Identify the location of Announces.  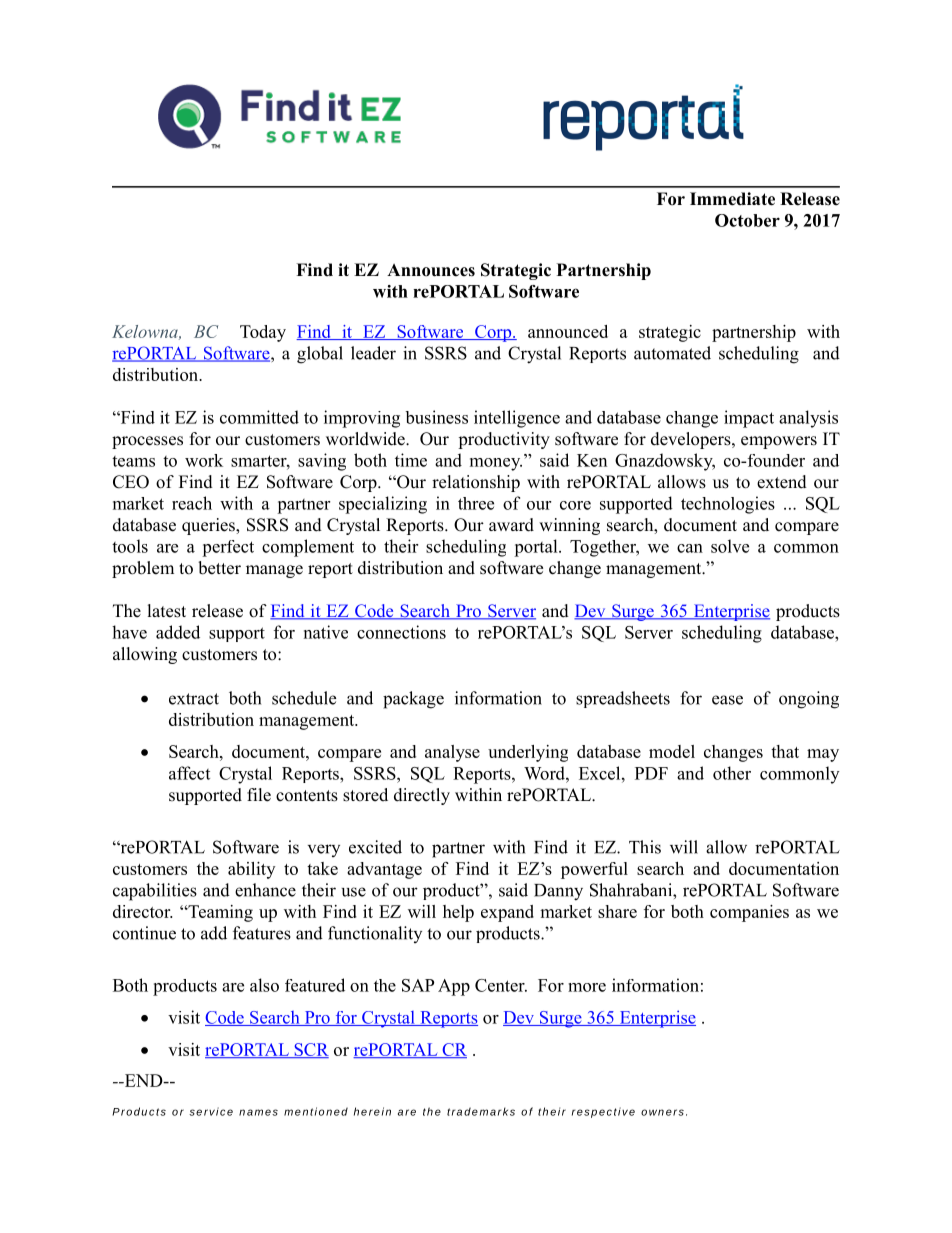
(431, 270).
